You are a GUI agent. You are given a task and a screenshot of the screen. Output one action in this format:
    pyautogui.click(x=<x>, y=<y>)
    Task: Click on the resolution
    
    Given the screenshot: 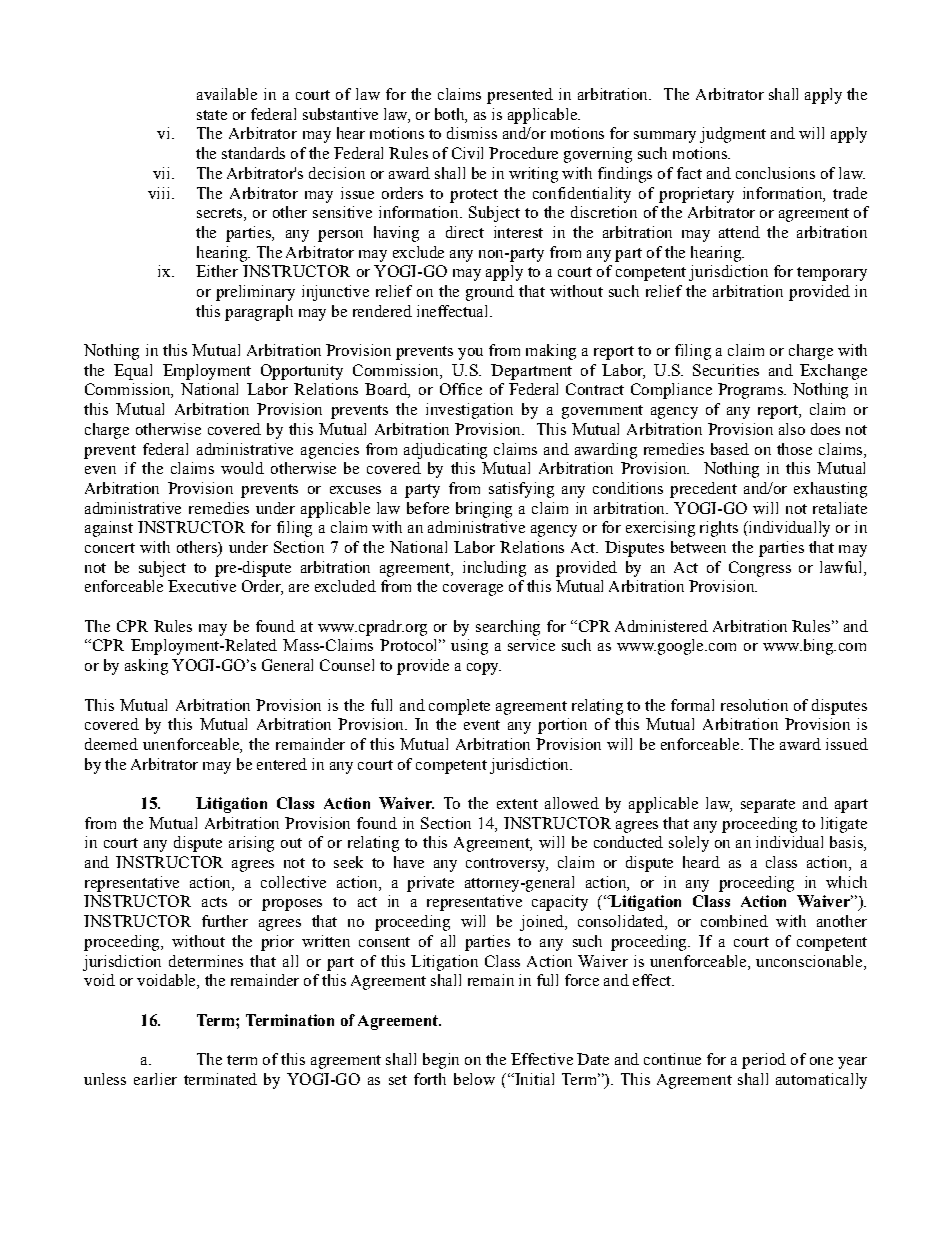 What is the action you would take?
    pyautogui.click(x=754, y=705)
